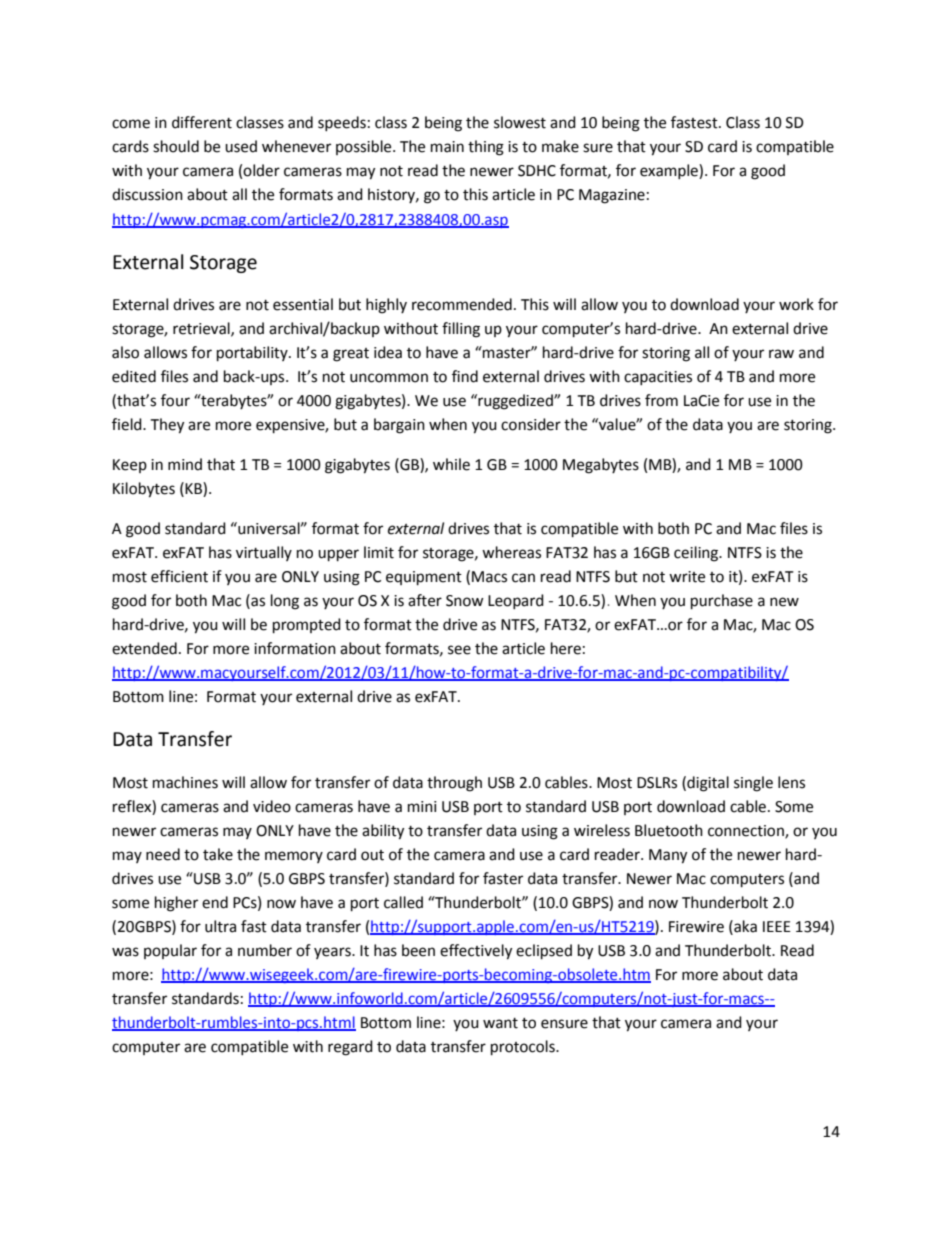 The height and width of the document is (1233, 952). I want to click on machines, so click(185, 782).
